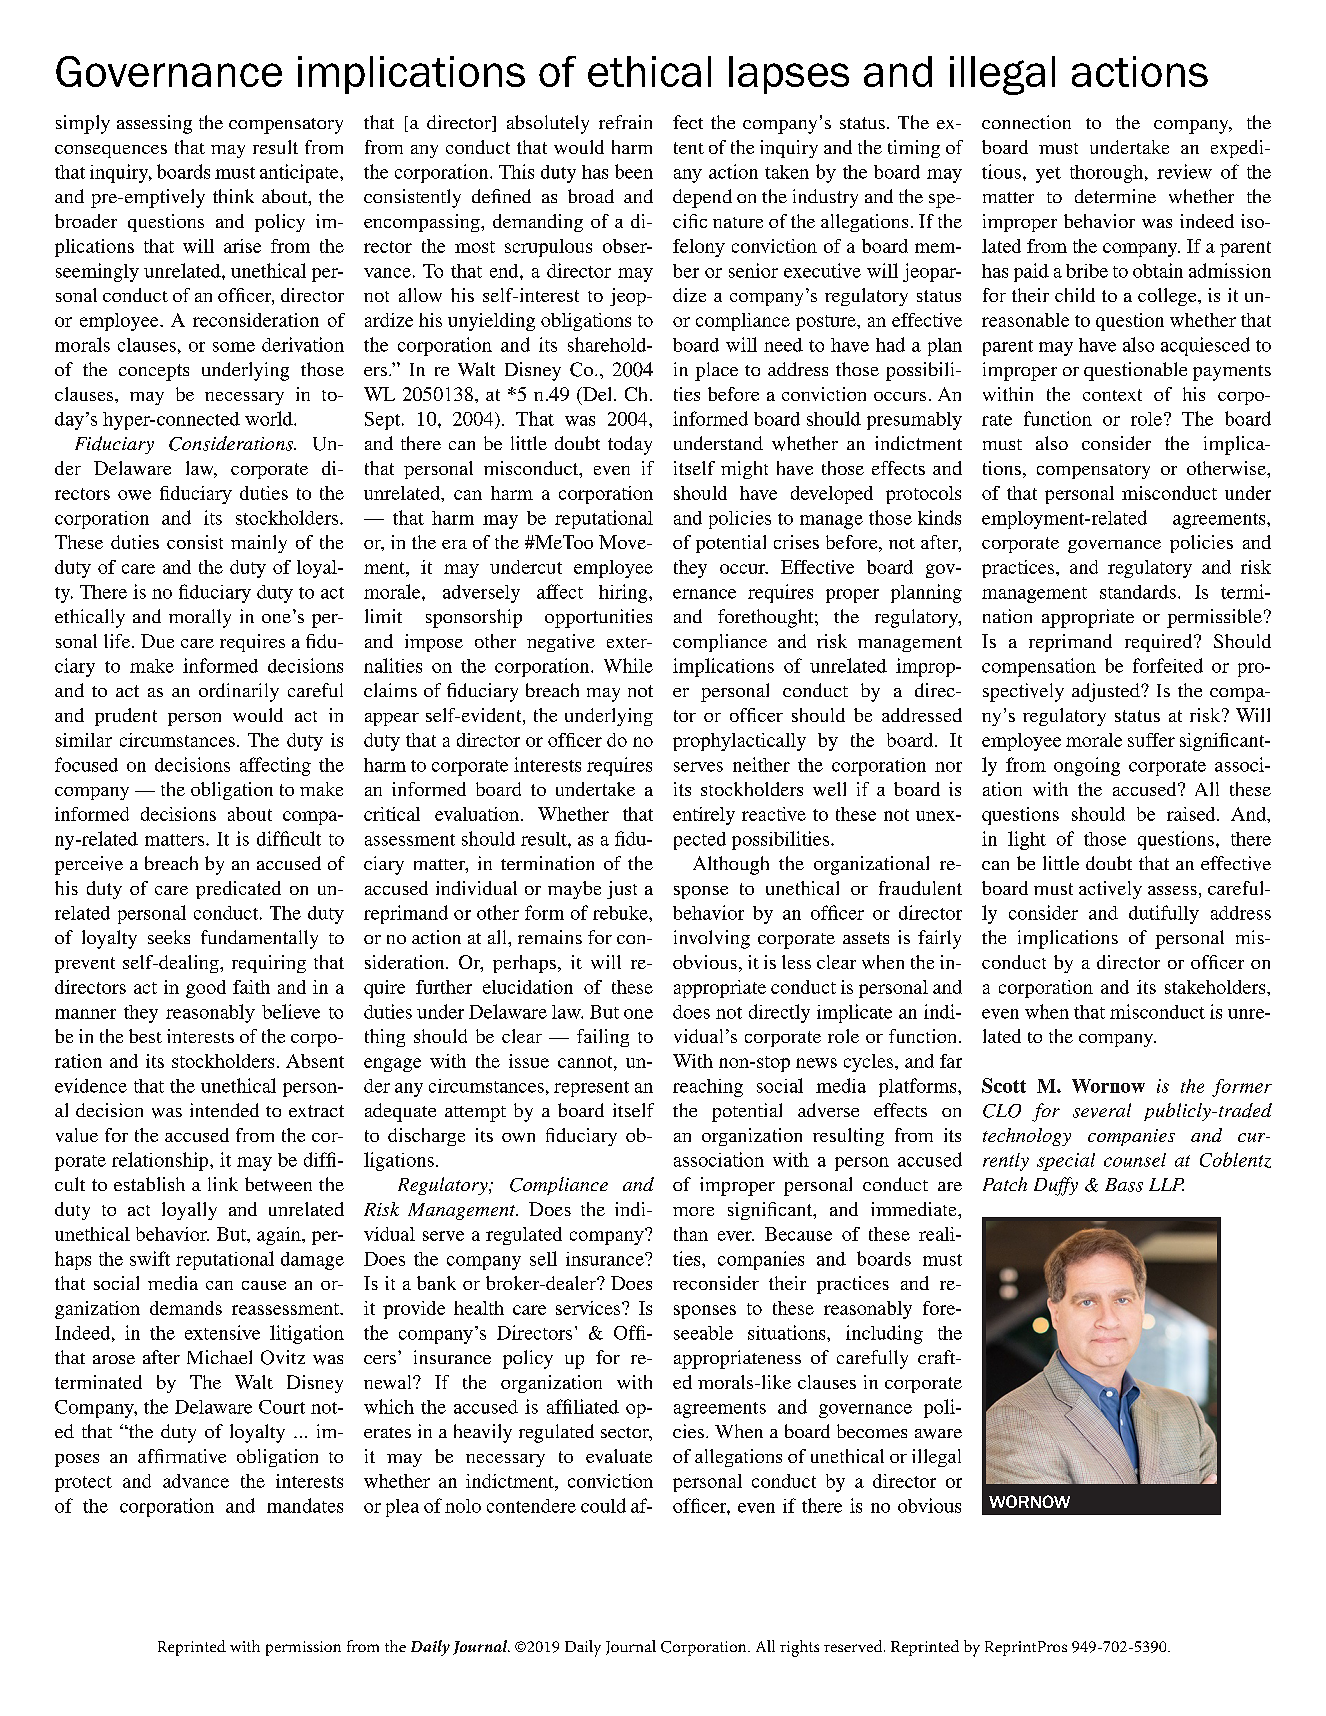 The image size is (1326, 1716). I want to click on predicated, so click(238, 890).
